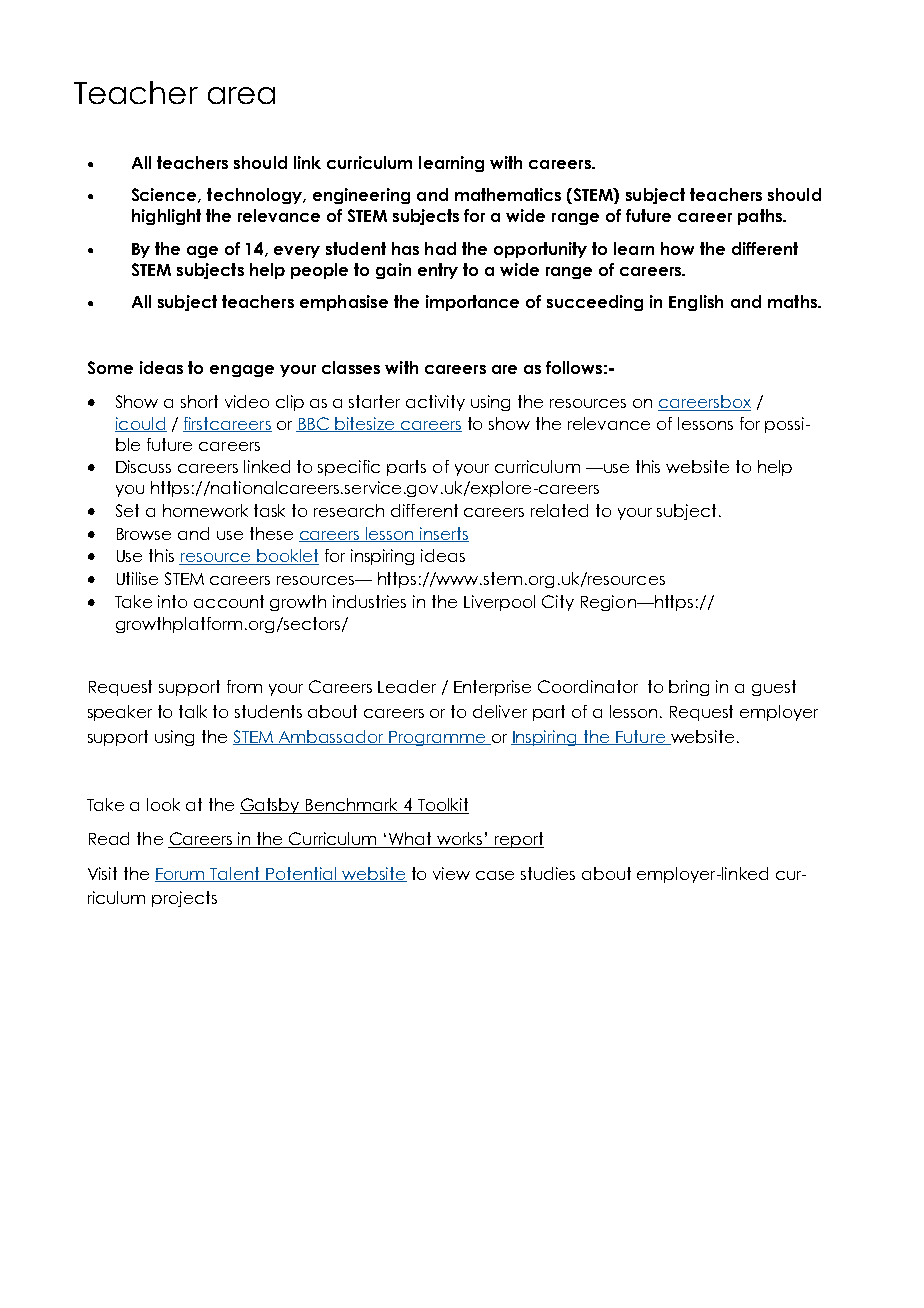  I want to click on importance, so click(472, 303).
